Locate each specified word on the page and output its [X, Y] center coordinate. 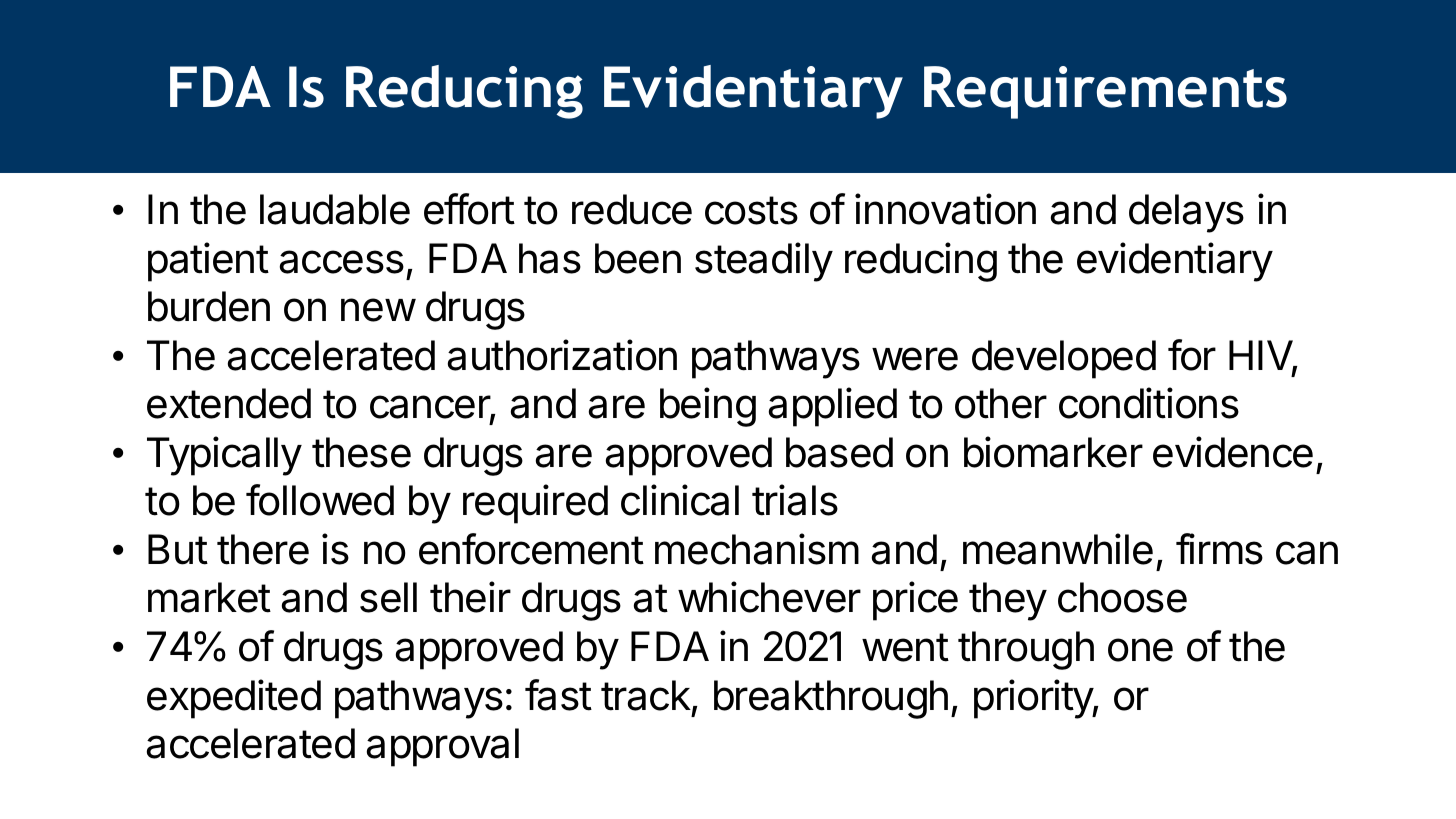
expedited [234, 699]
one [1140, 650]
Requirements [1105, 92]
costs [751, 210]
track [646, 695]
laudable [335, 209]
